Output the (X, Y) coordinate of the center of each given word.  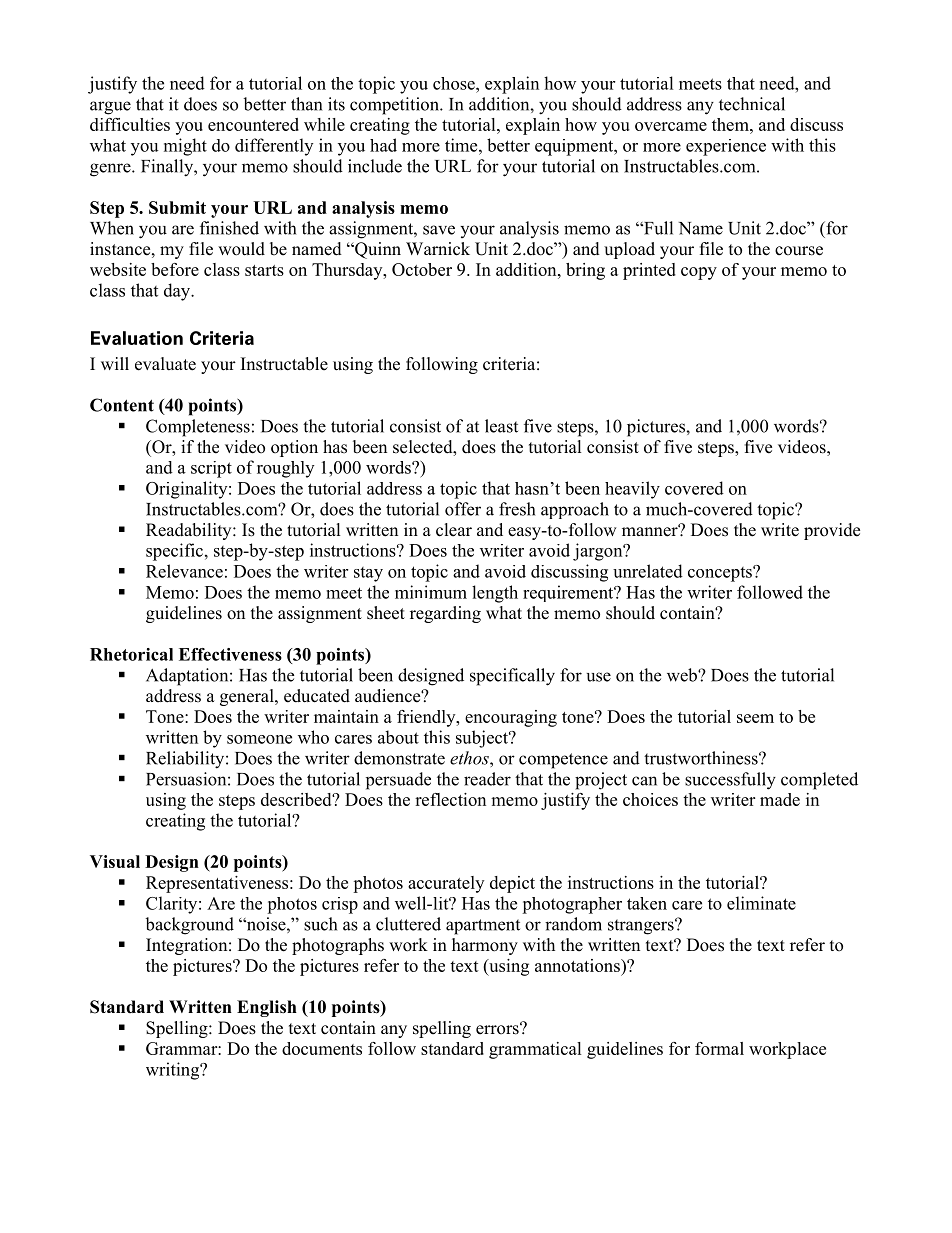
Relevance (184, 571)
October (422, 269)
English (267, 1008)
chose (455, 83)
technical (752, 104)
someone (259, 739)
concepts (721, 574)
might (185, 147)
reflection (450, 799)
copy (699, 273)
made (780, 799)
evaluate (165, 364)
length (495, 594)
